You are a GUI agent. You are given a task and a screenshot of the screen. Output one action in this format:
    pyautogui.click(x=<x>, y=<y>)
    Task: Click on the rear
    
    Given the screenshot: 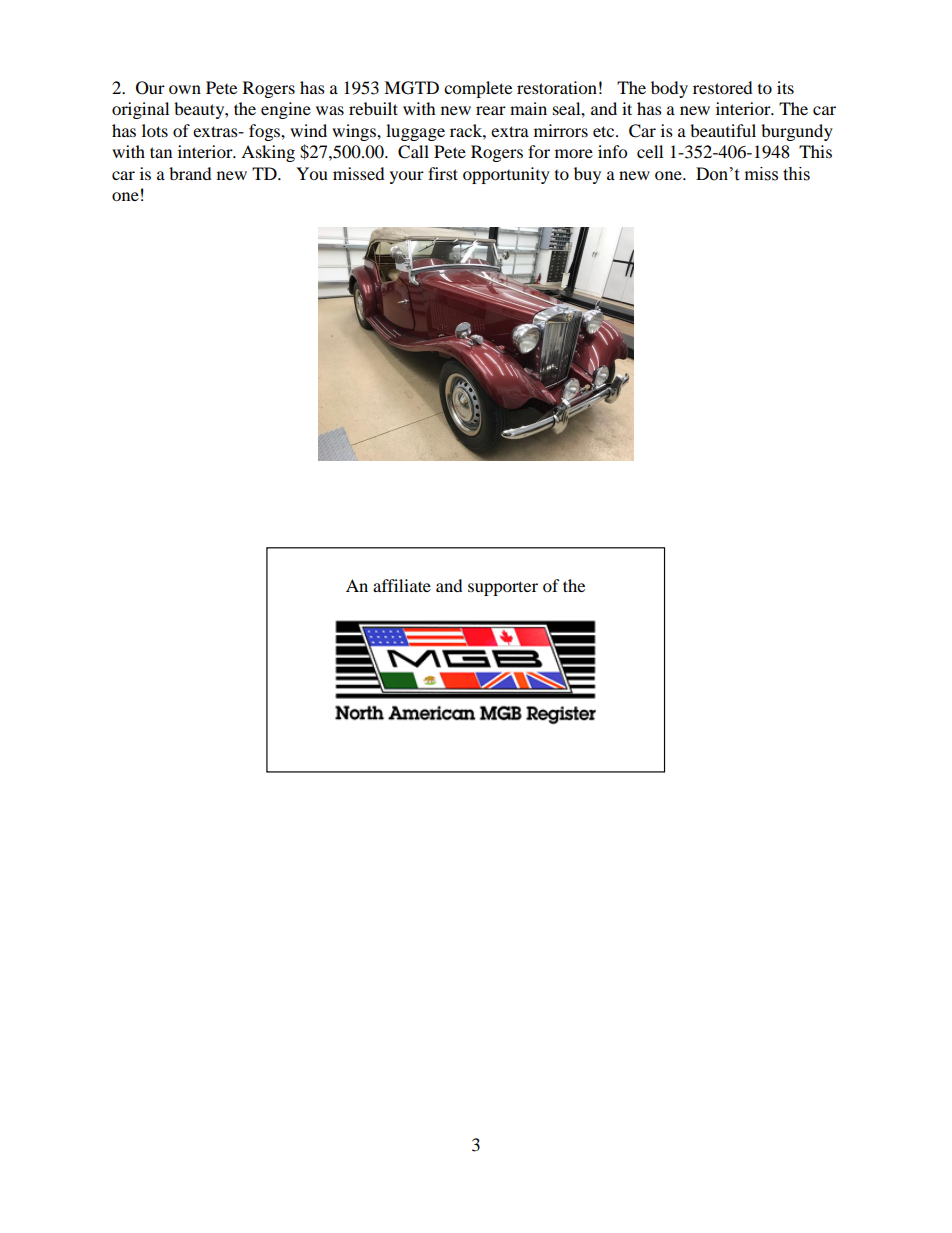 What is the action you would take?
    pyautogui.click(x=491, y=110)
